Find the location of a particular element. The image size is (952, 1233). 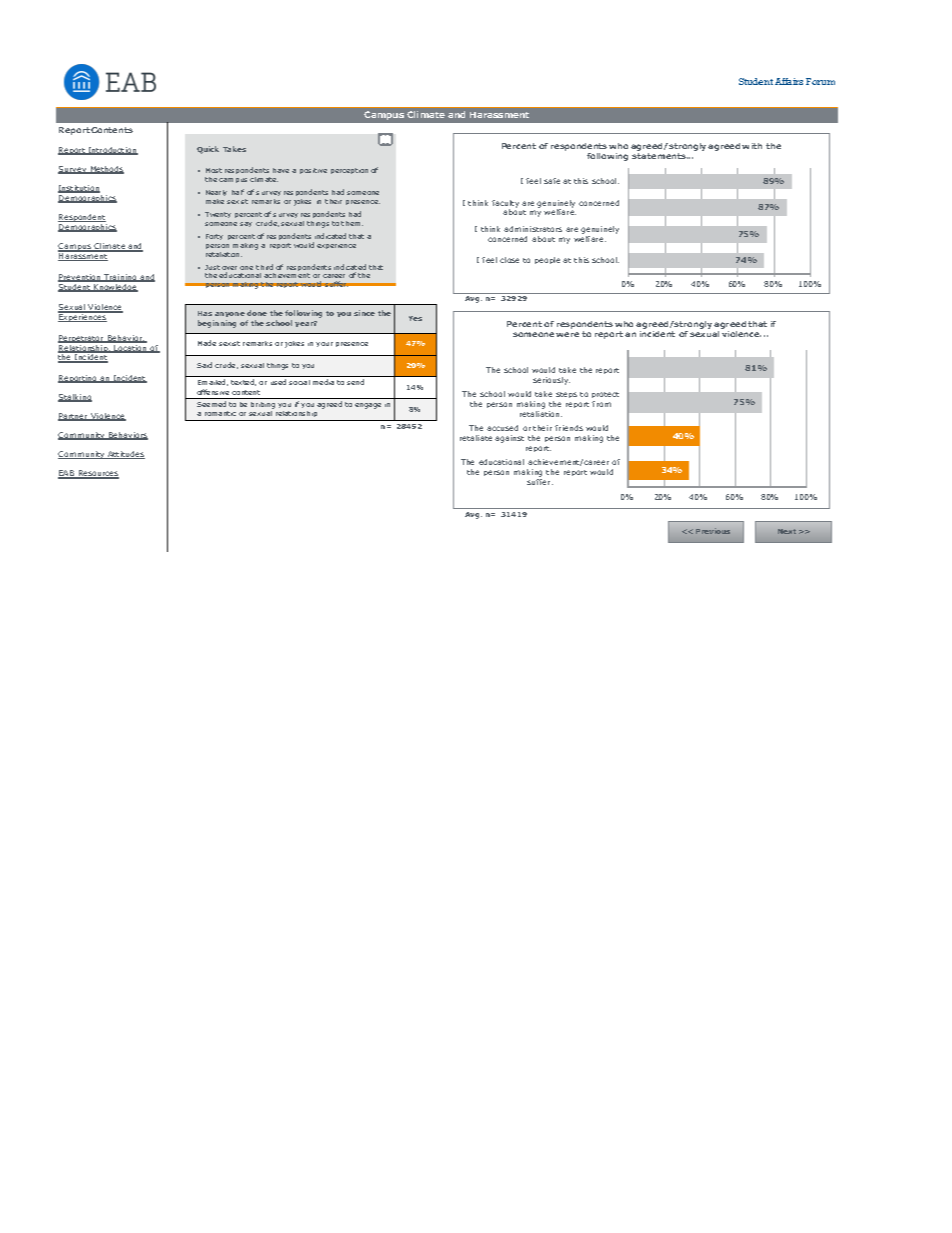

protect is located at coordinates (605, 397).
